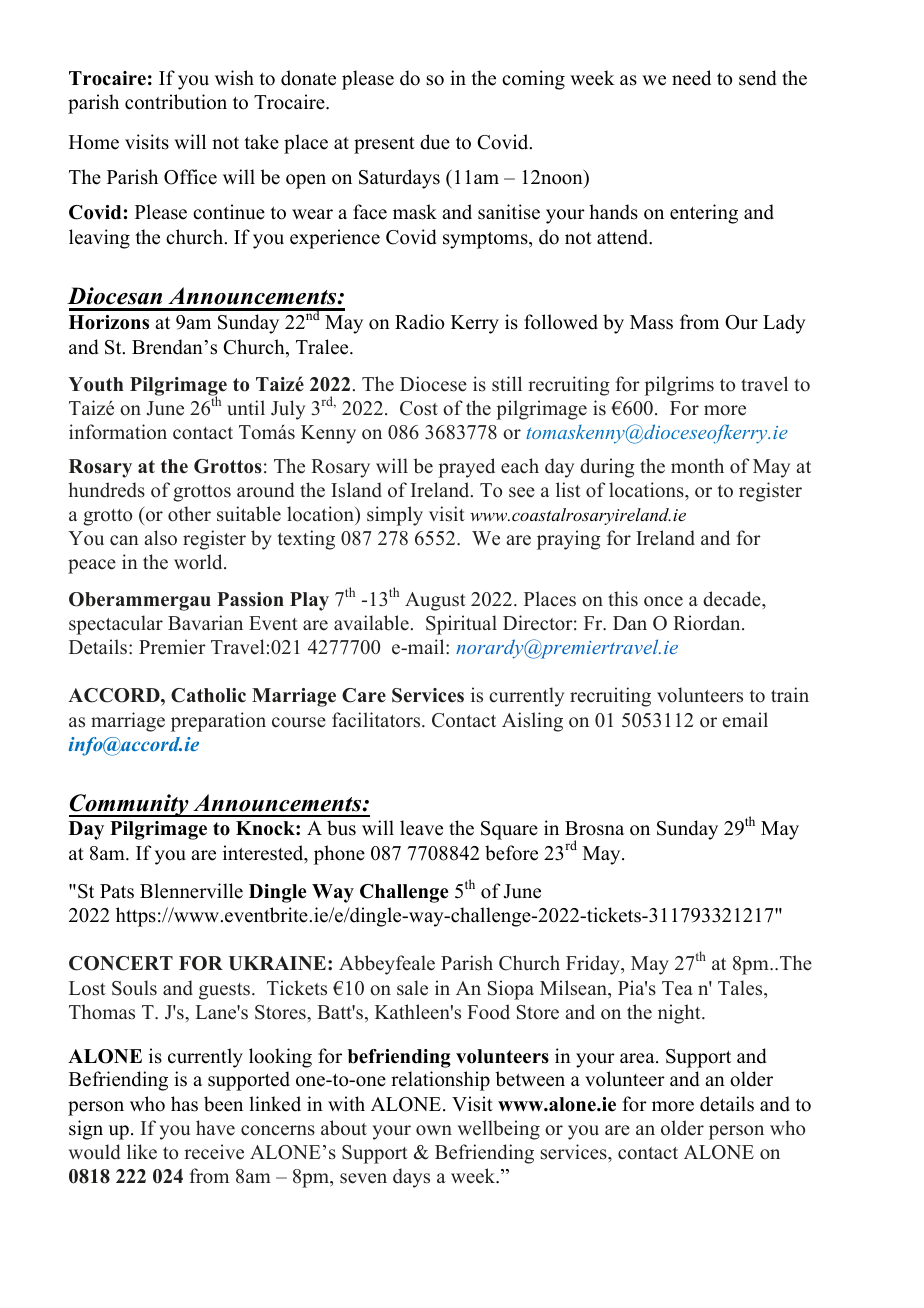 Image resolution: width=924 pixels, height=1308 pixels. Describe the element at coordinates (461, 625) in the screenshot. I see `Spiritual` at that location.
